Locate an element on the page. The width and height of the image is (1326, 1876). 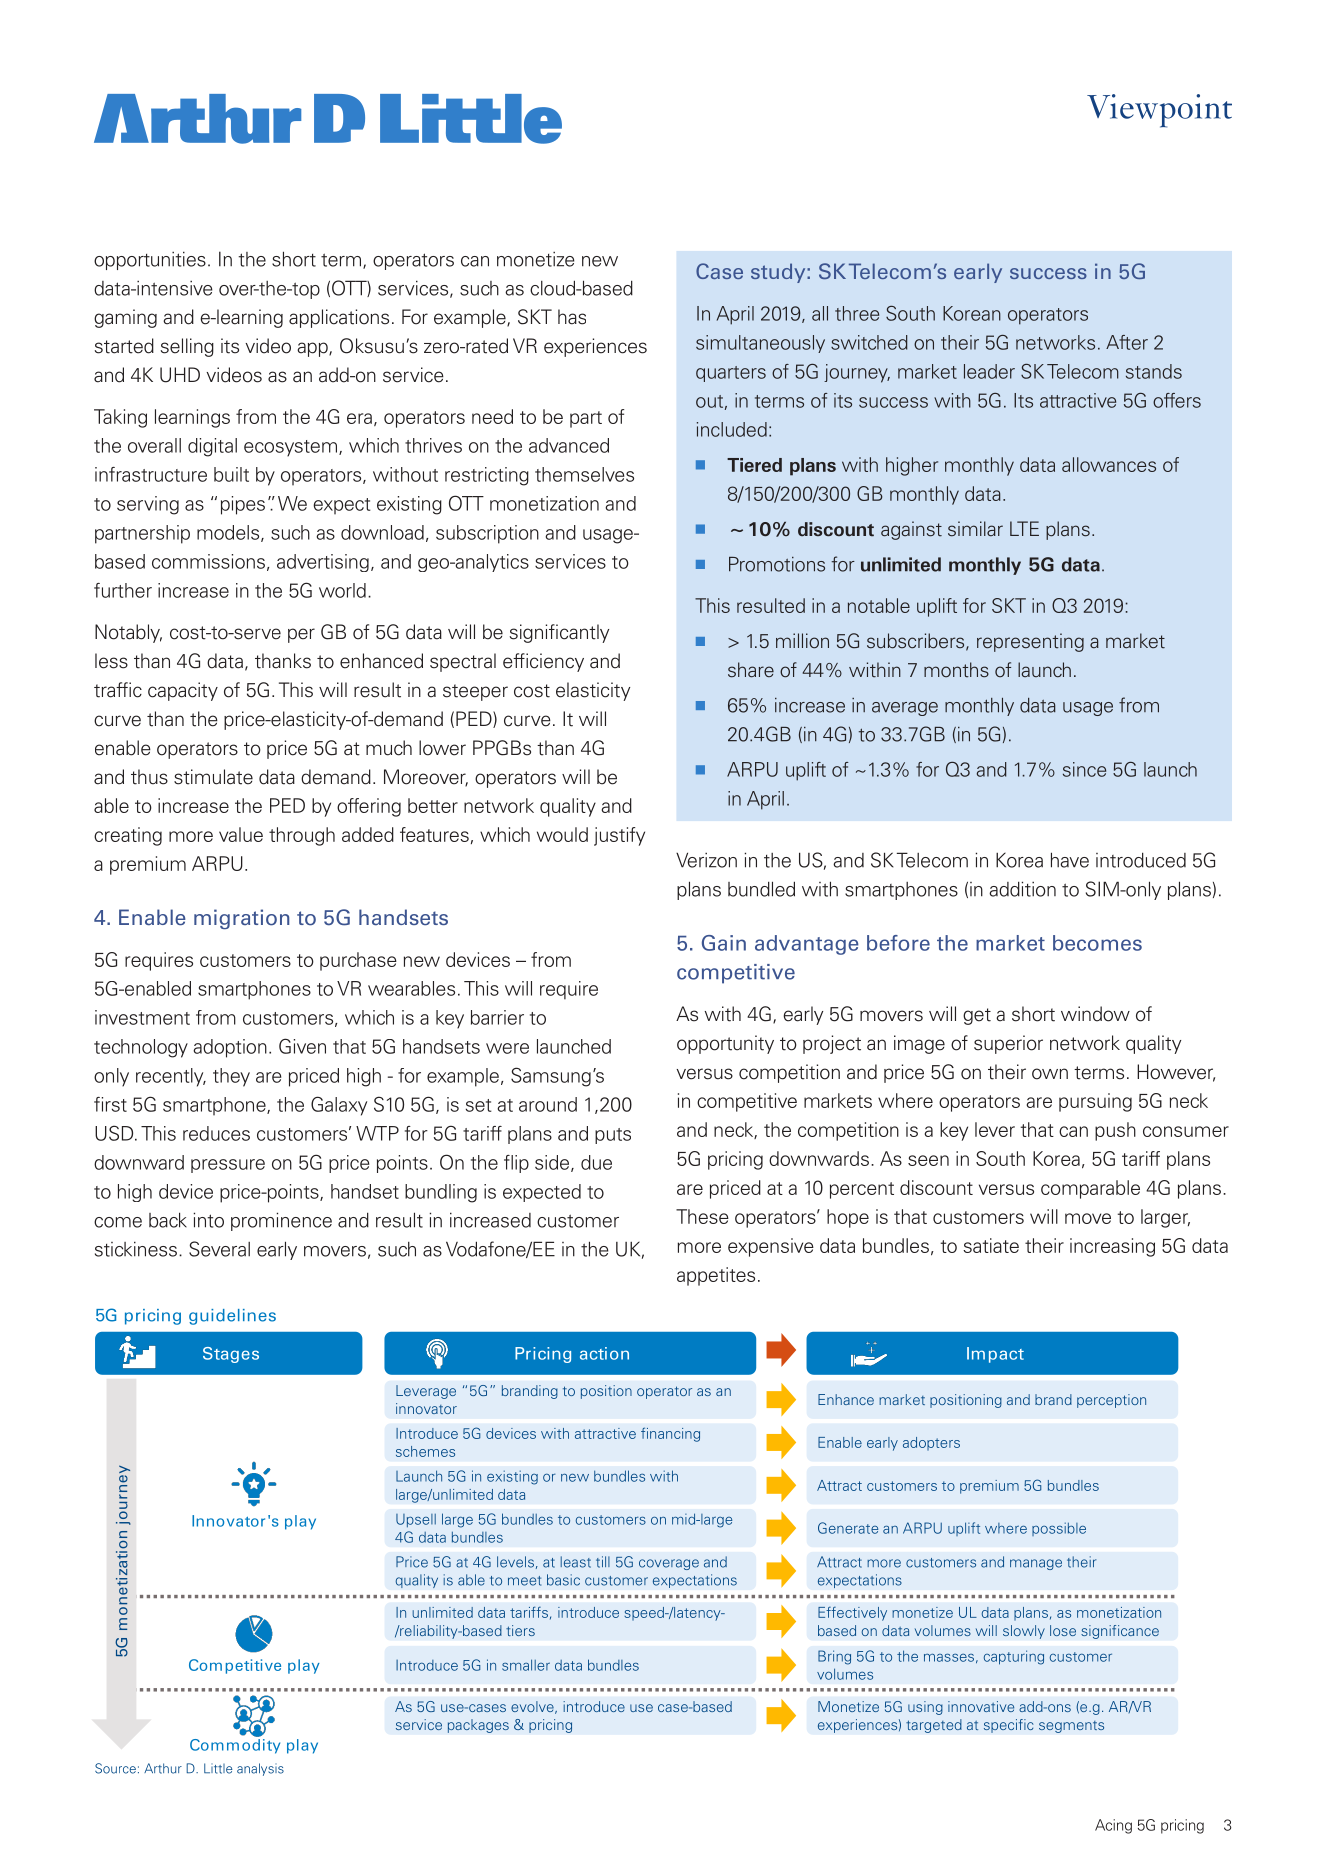
Several is located at coordinates (219, 1249).
